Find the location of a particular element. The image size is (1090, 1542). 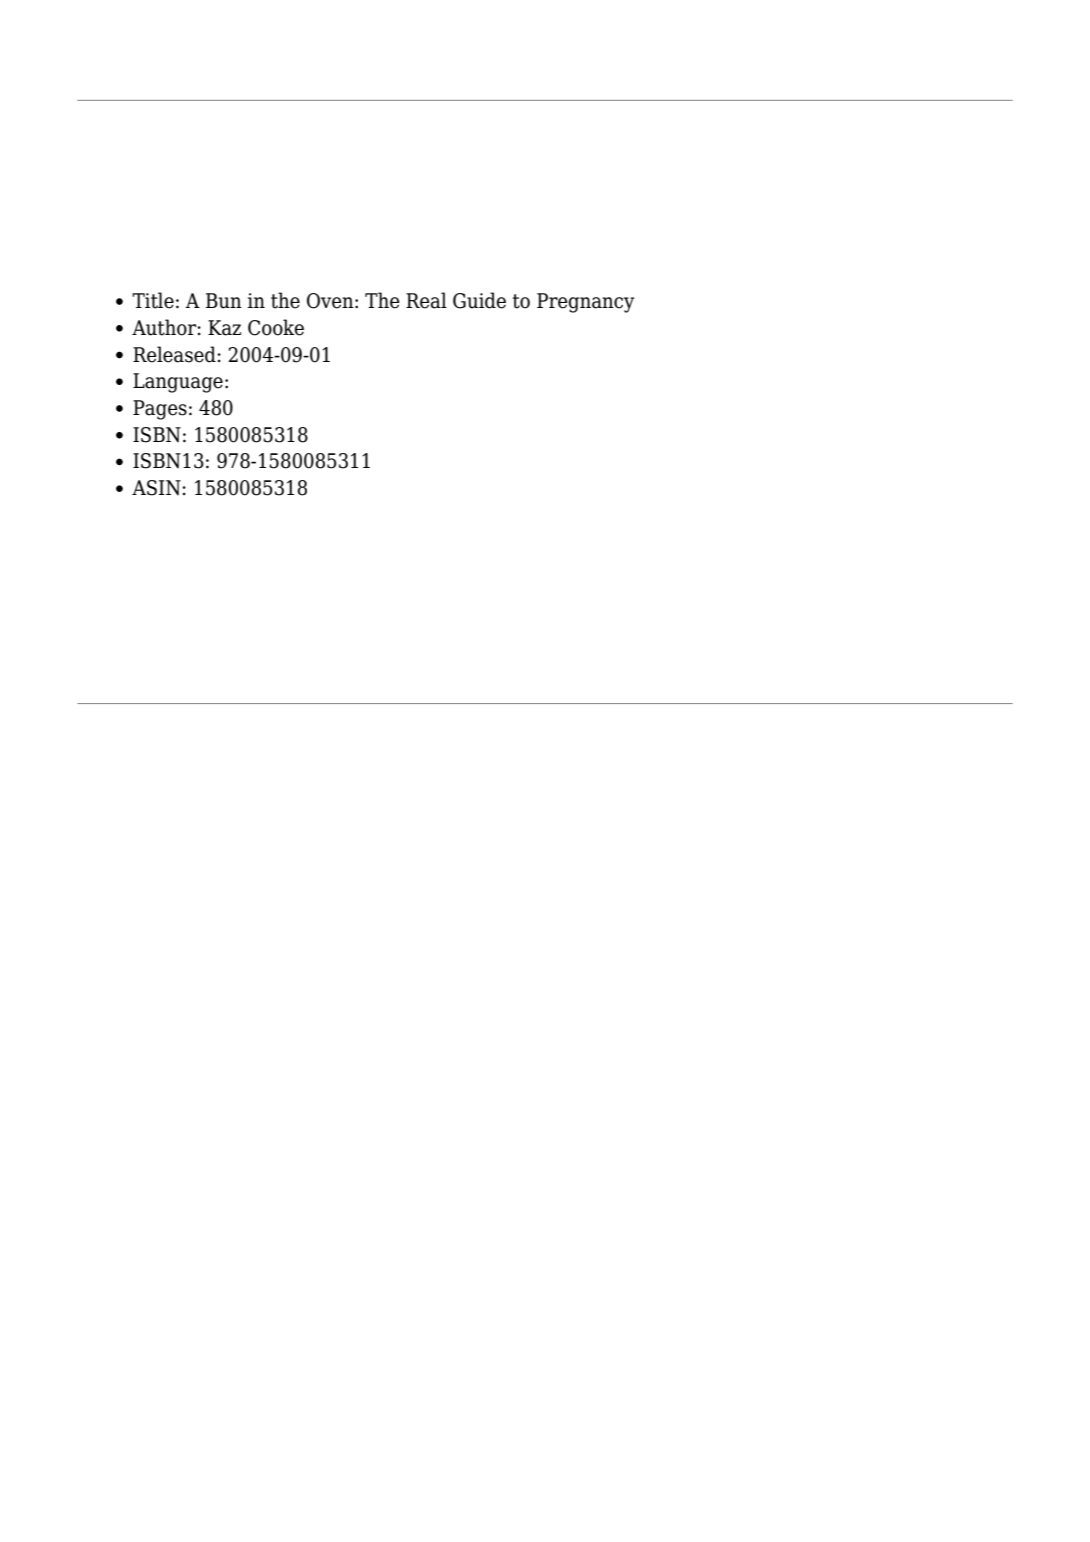

Title is located at coordinates (153, 300).
